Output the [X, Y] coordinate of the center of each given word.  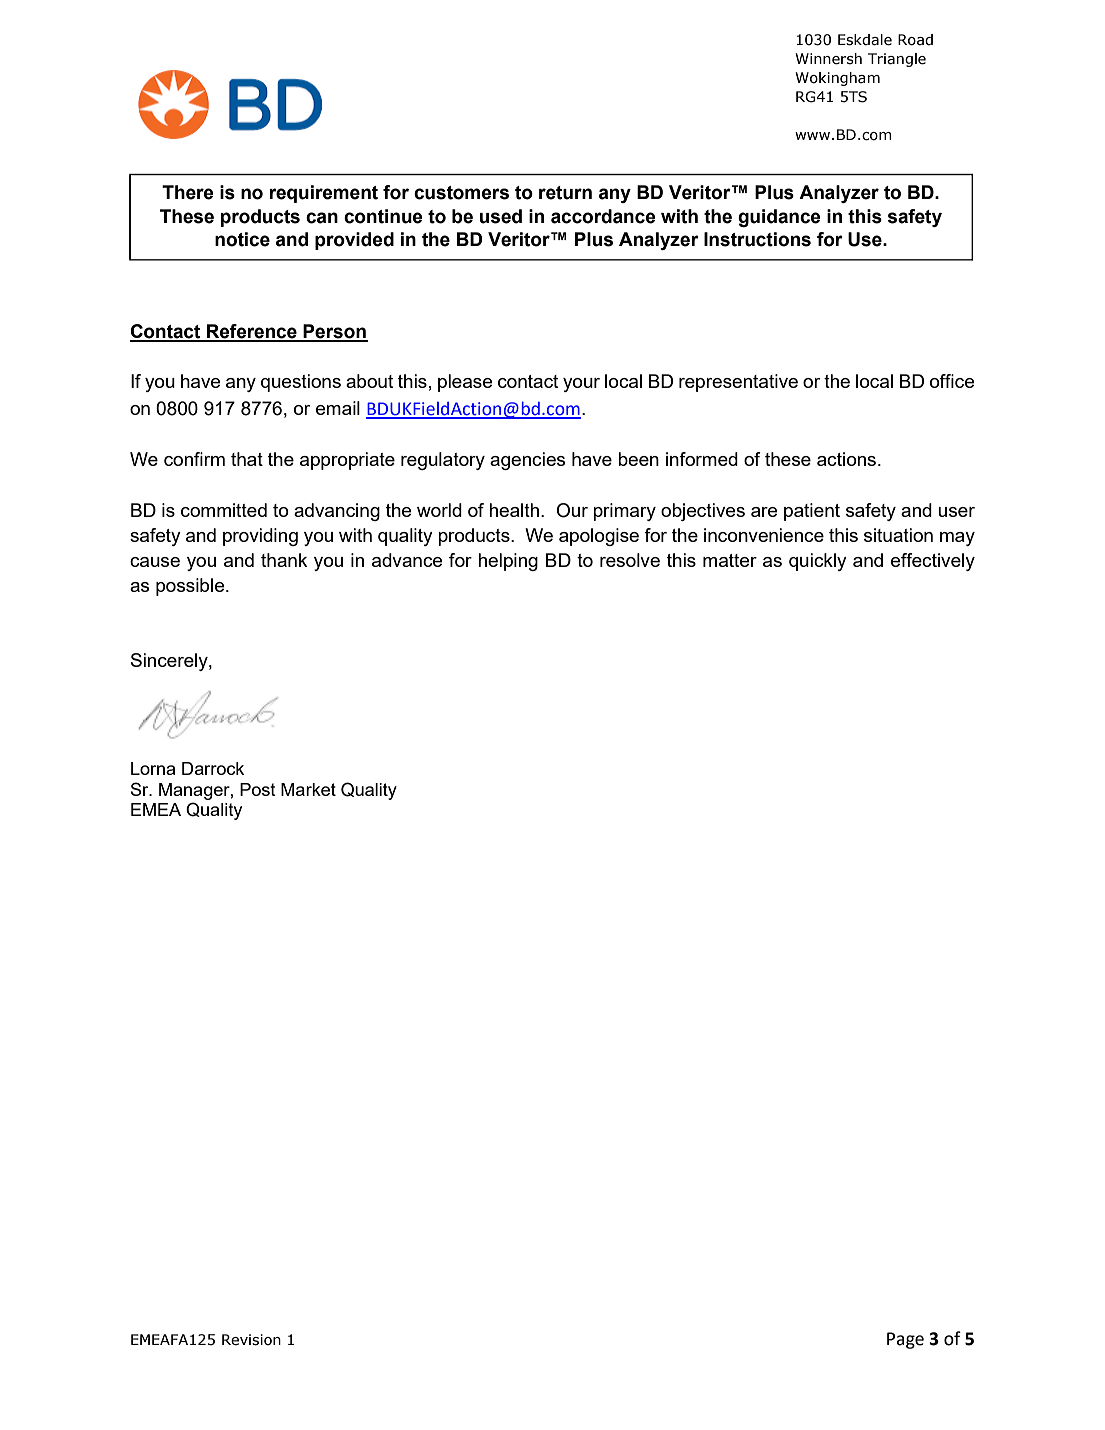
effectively [933, 562]
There [187, 192]
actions [846, 459]
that [247, 459]
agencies [527, 461]
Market [308, 789]
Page [905, 1340]
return [565, 193]
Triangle [897, 60]
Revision [251, 1340]
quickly [818, 562]
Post [258, 789]
